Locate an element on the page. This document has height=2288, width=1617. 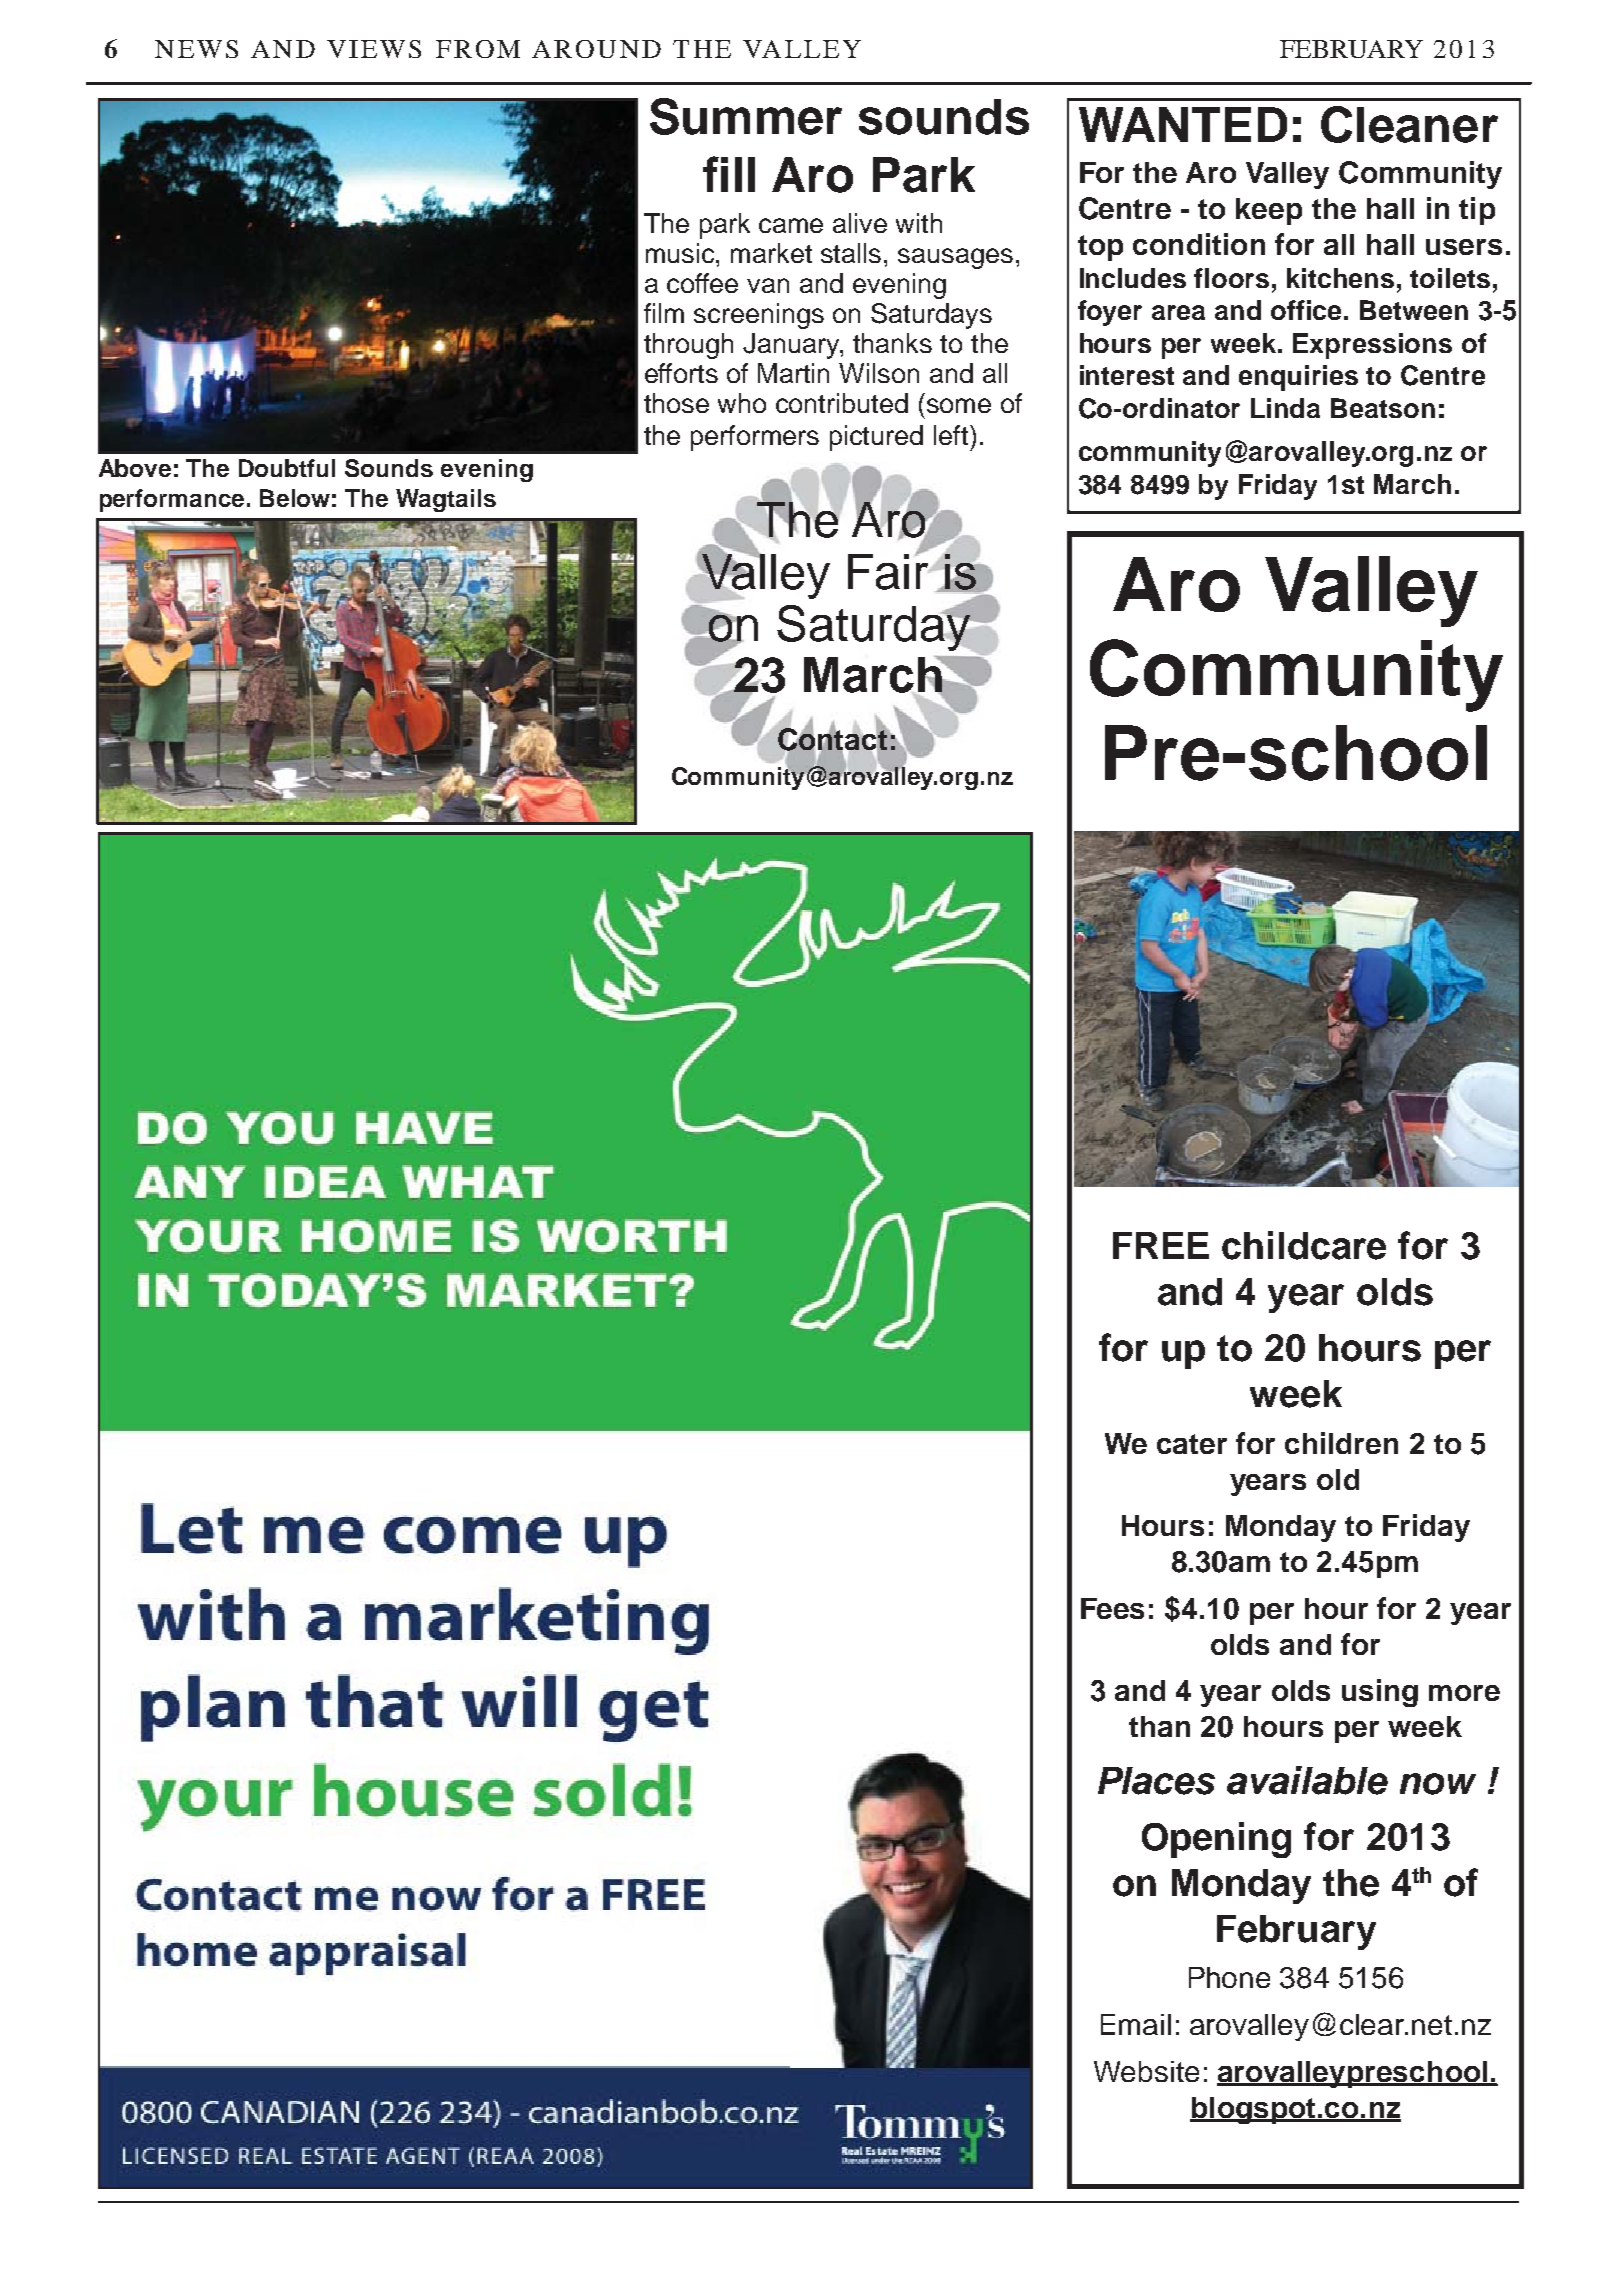
music is located at coordinates (681, 253).
